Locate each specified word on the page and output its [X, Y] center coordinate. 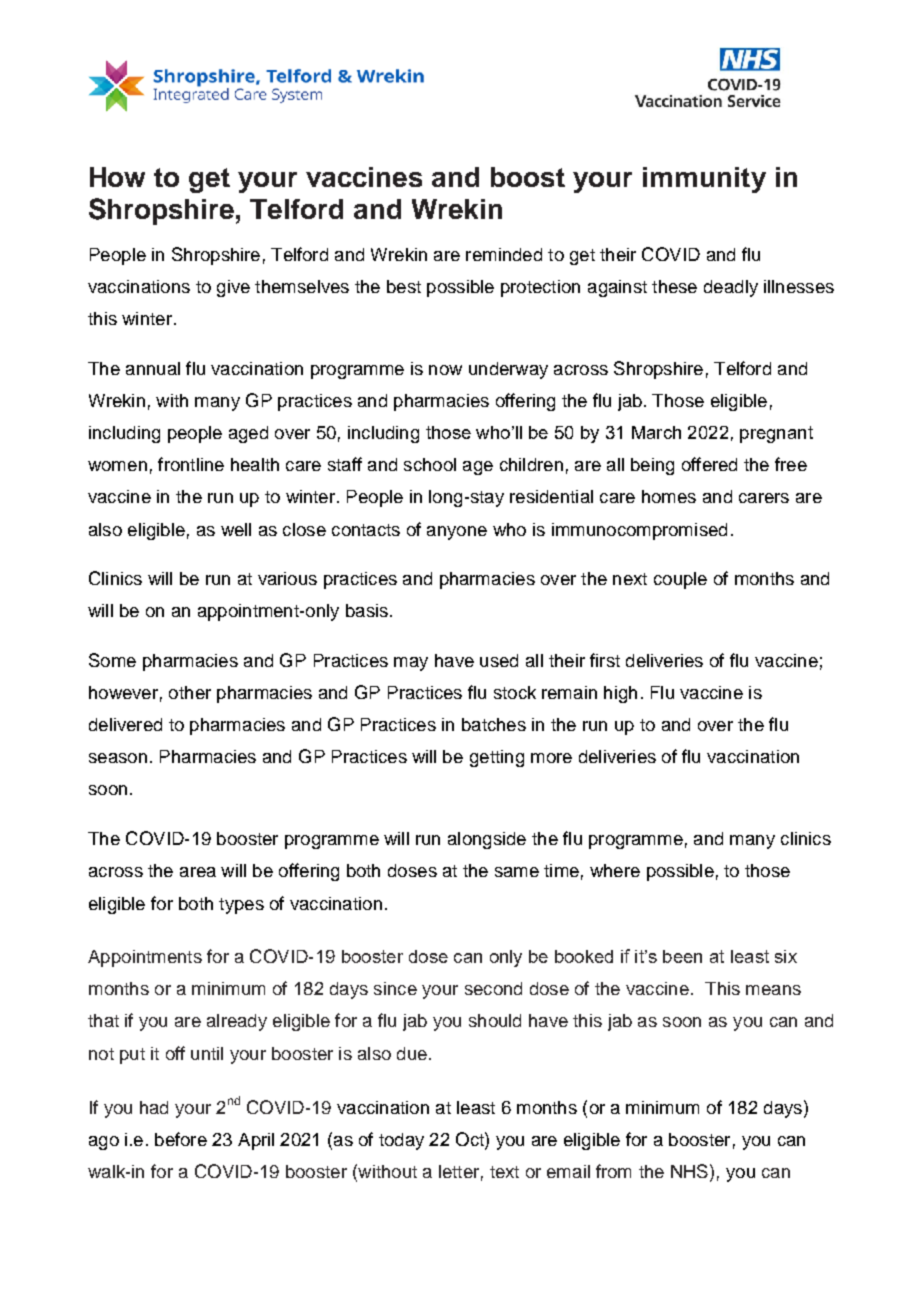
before [181, 1139]
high [620, 694]
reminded [504, 254]
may [411, 664]
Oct [471, 1139]
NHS [689, 1171]
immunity [704, 180]
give [233, 288]
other [190, 692]
